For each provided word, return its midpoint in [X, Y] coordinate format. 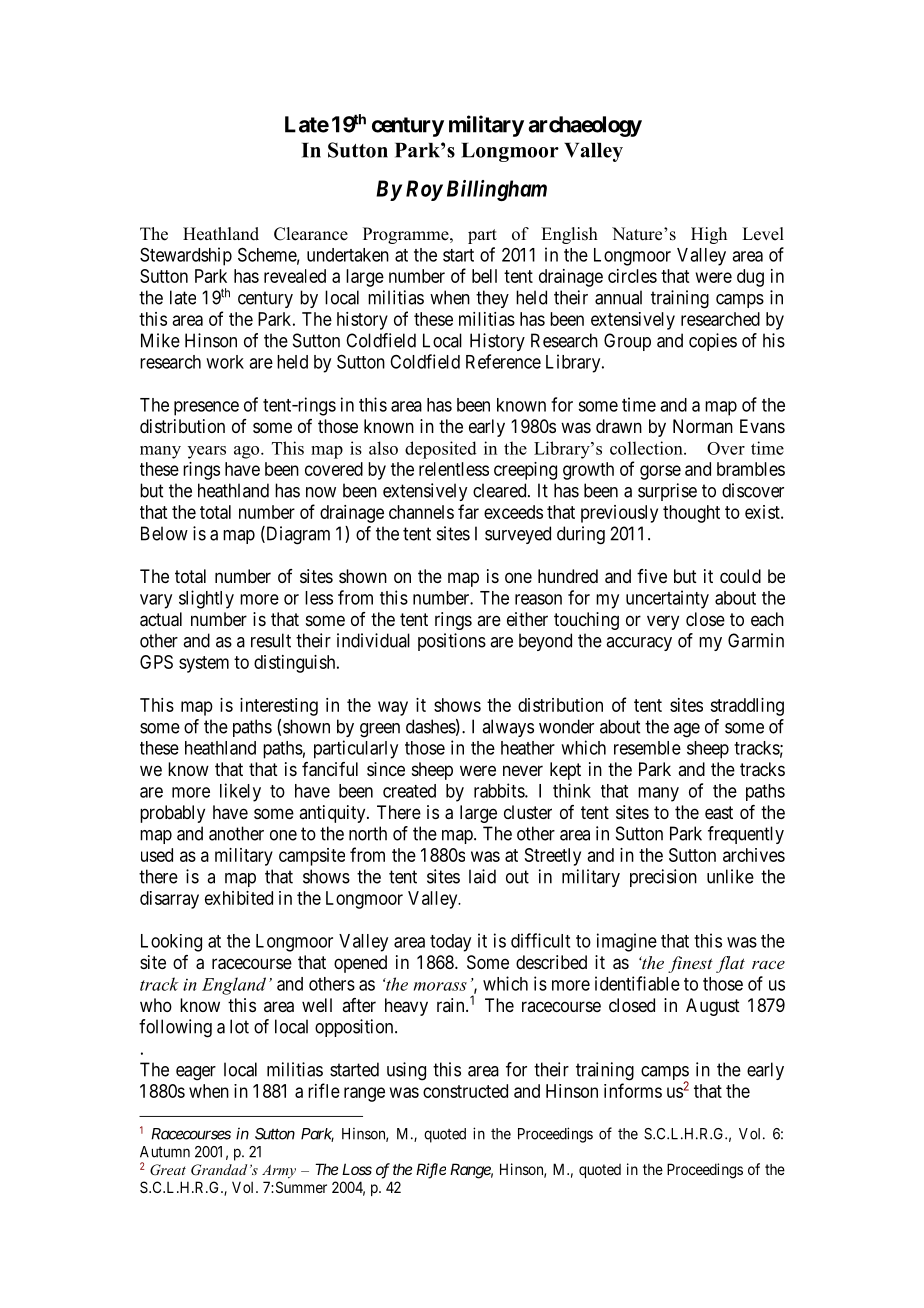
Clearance [311, 234]
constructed [465, 1091]
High [709, 235]
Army [279, 1172]
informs [633, 1090]
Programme [407, 235]
